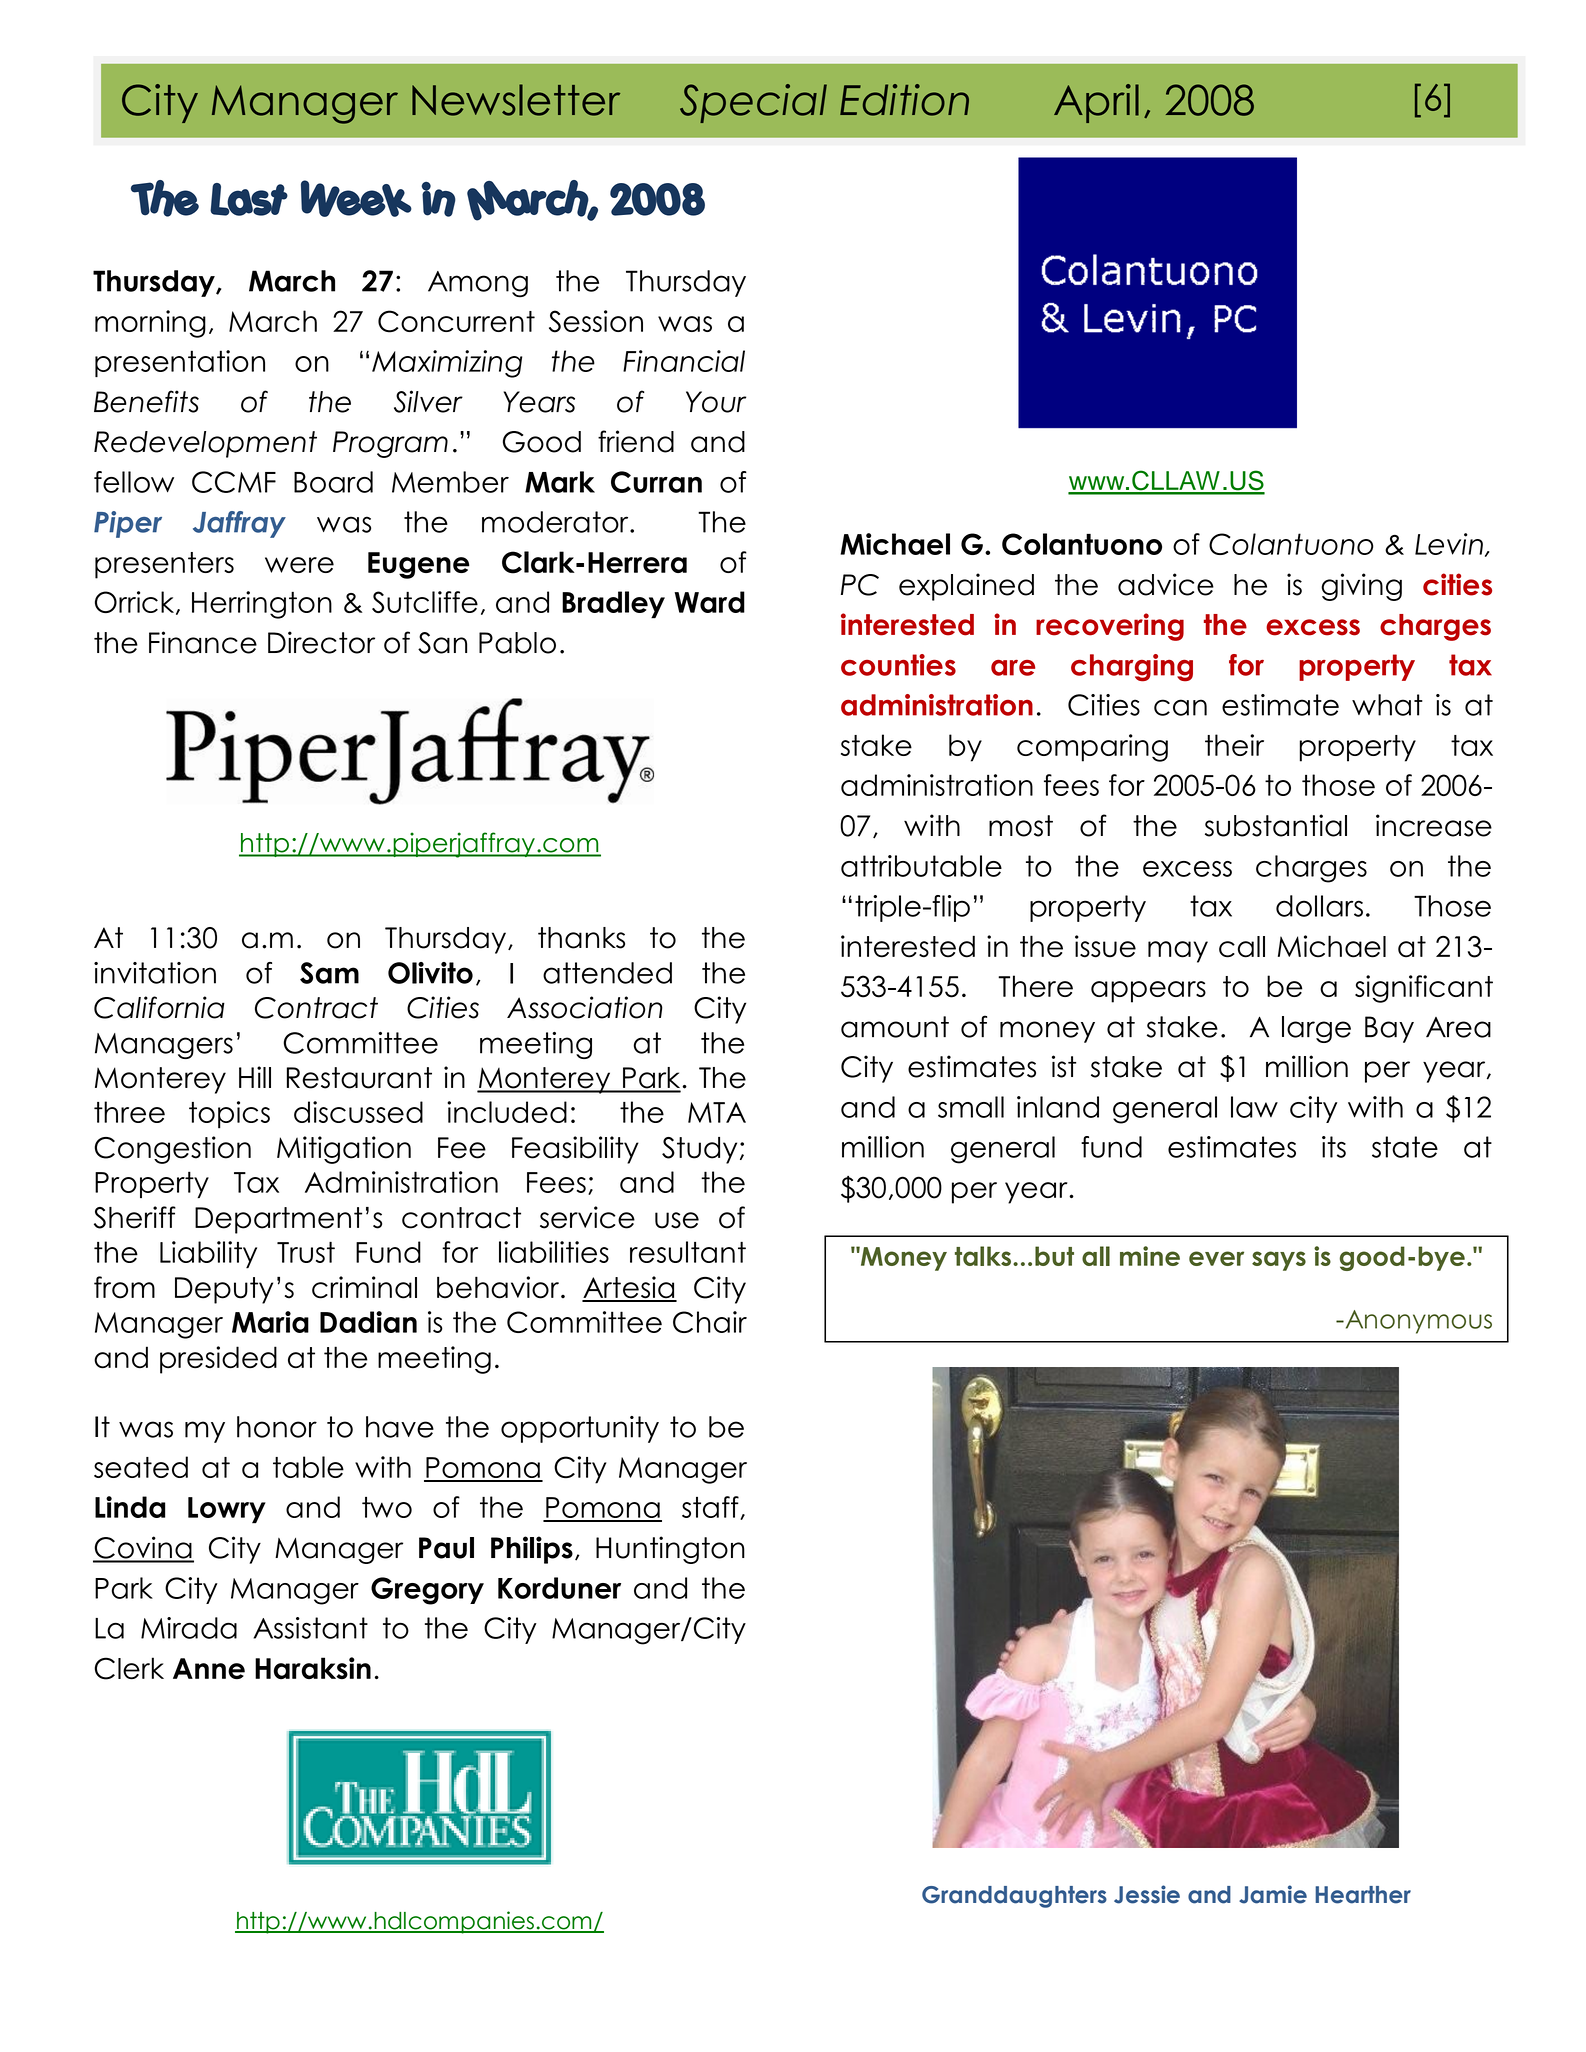 The image size is (1586, 2052). What do you see at coordinates (329, 973) in the image?
I see `Sam` at bounding box center [329, 973].
